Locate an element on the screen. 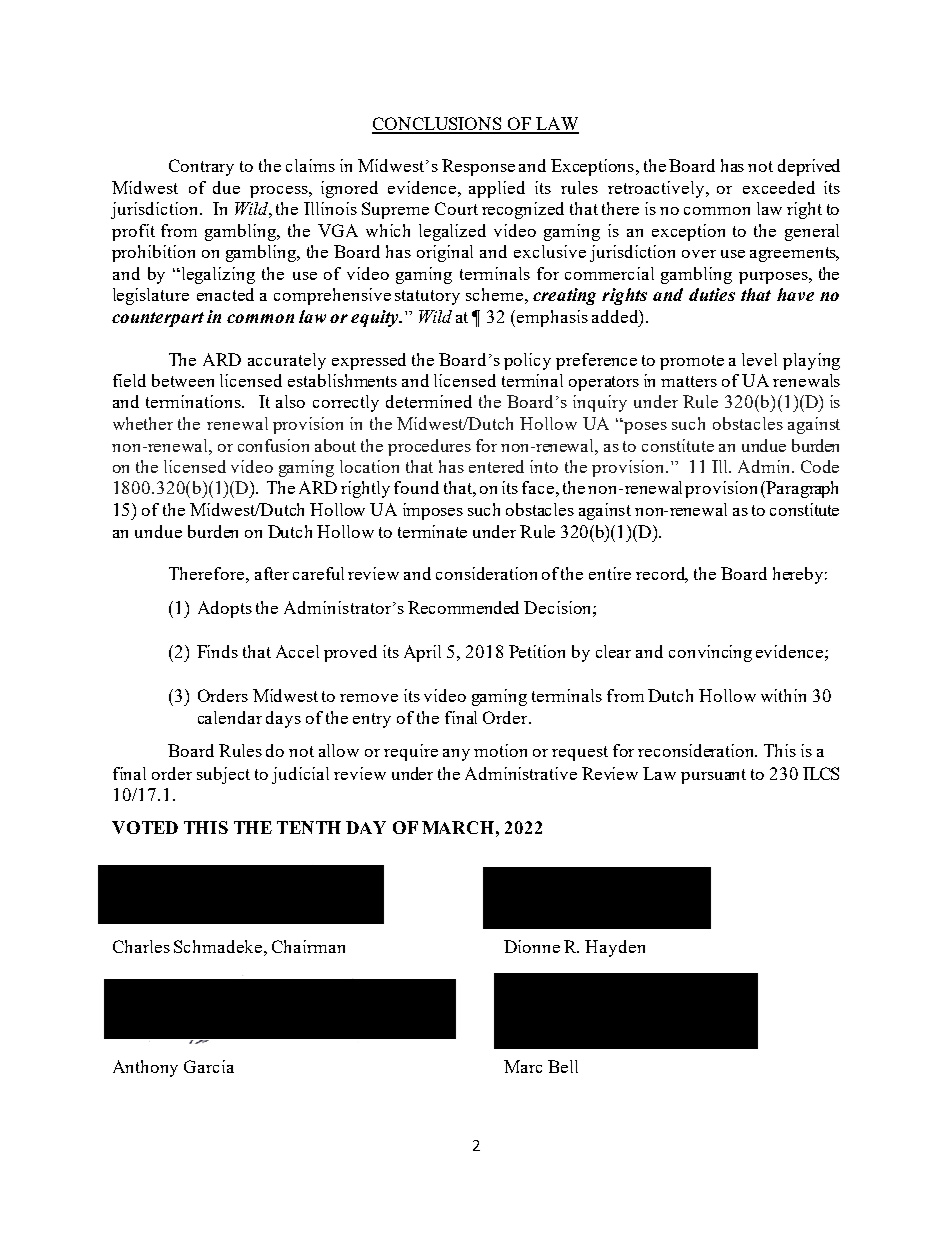 The image size is (952, 1233). pursuant is located at coordinates (713, 776).
